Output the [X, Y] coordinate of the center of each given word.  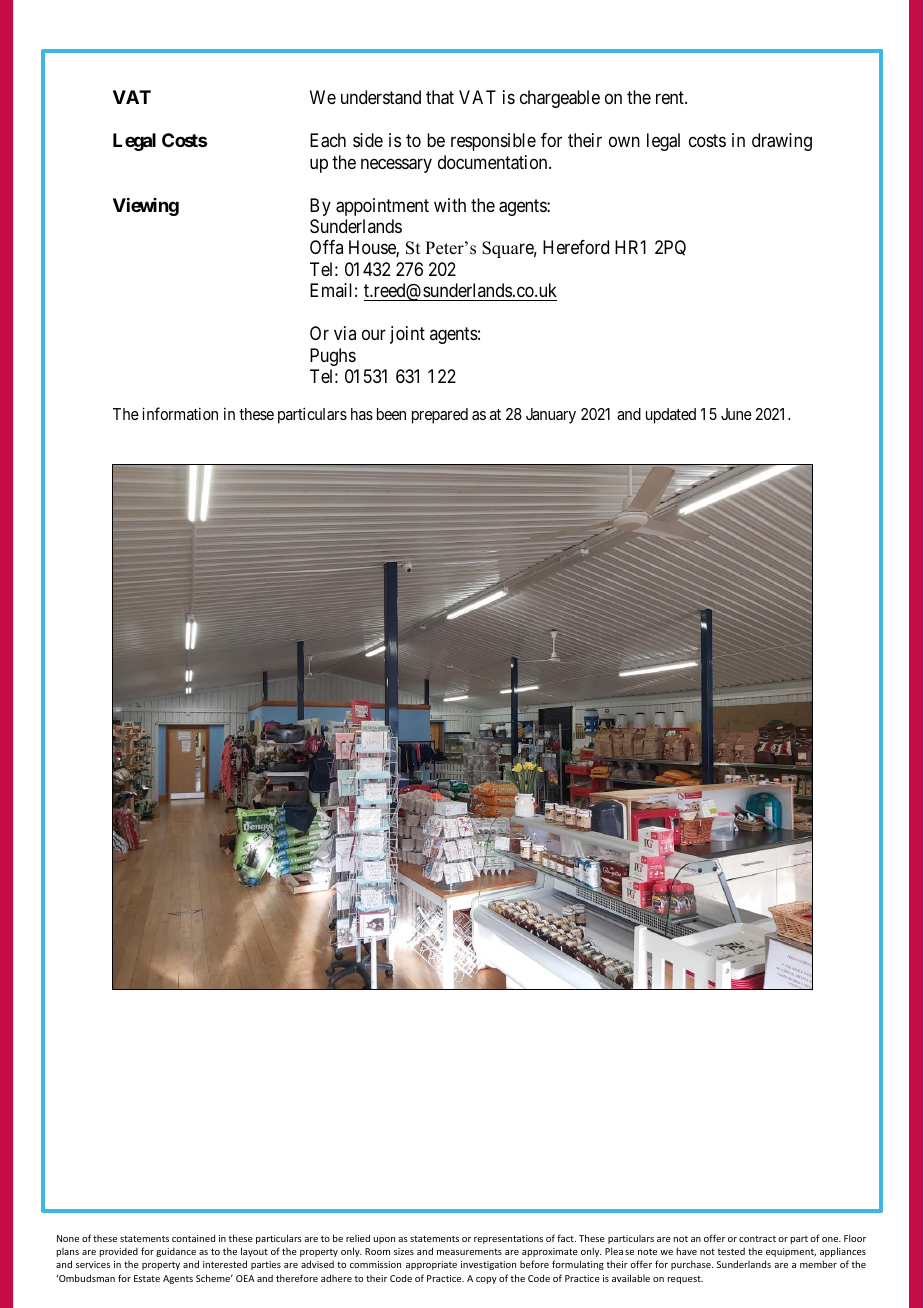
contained [193, 1238]
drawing [782, 142]
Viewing [146, 207]
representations [508, 1239]
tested [731, 1251]
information [180, 413]
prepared [440, 416]
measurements [469, 1251]
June [736, 414]
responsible [493, 142]
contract [757, 1238]
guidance [176, 1252]
